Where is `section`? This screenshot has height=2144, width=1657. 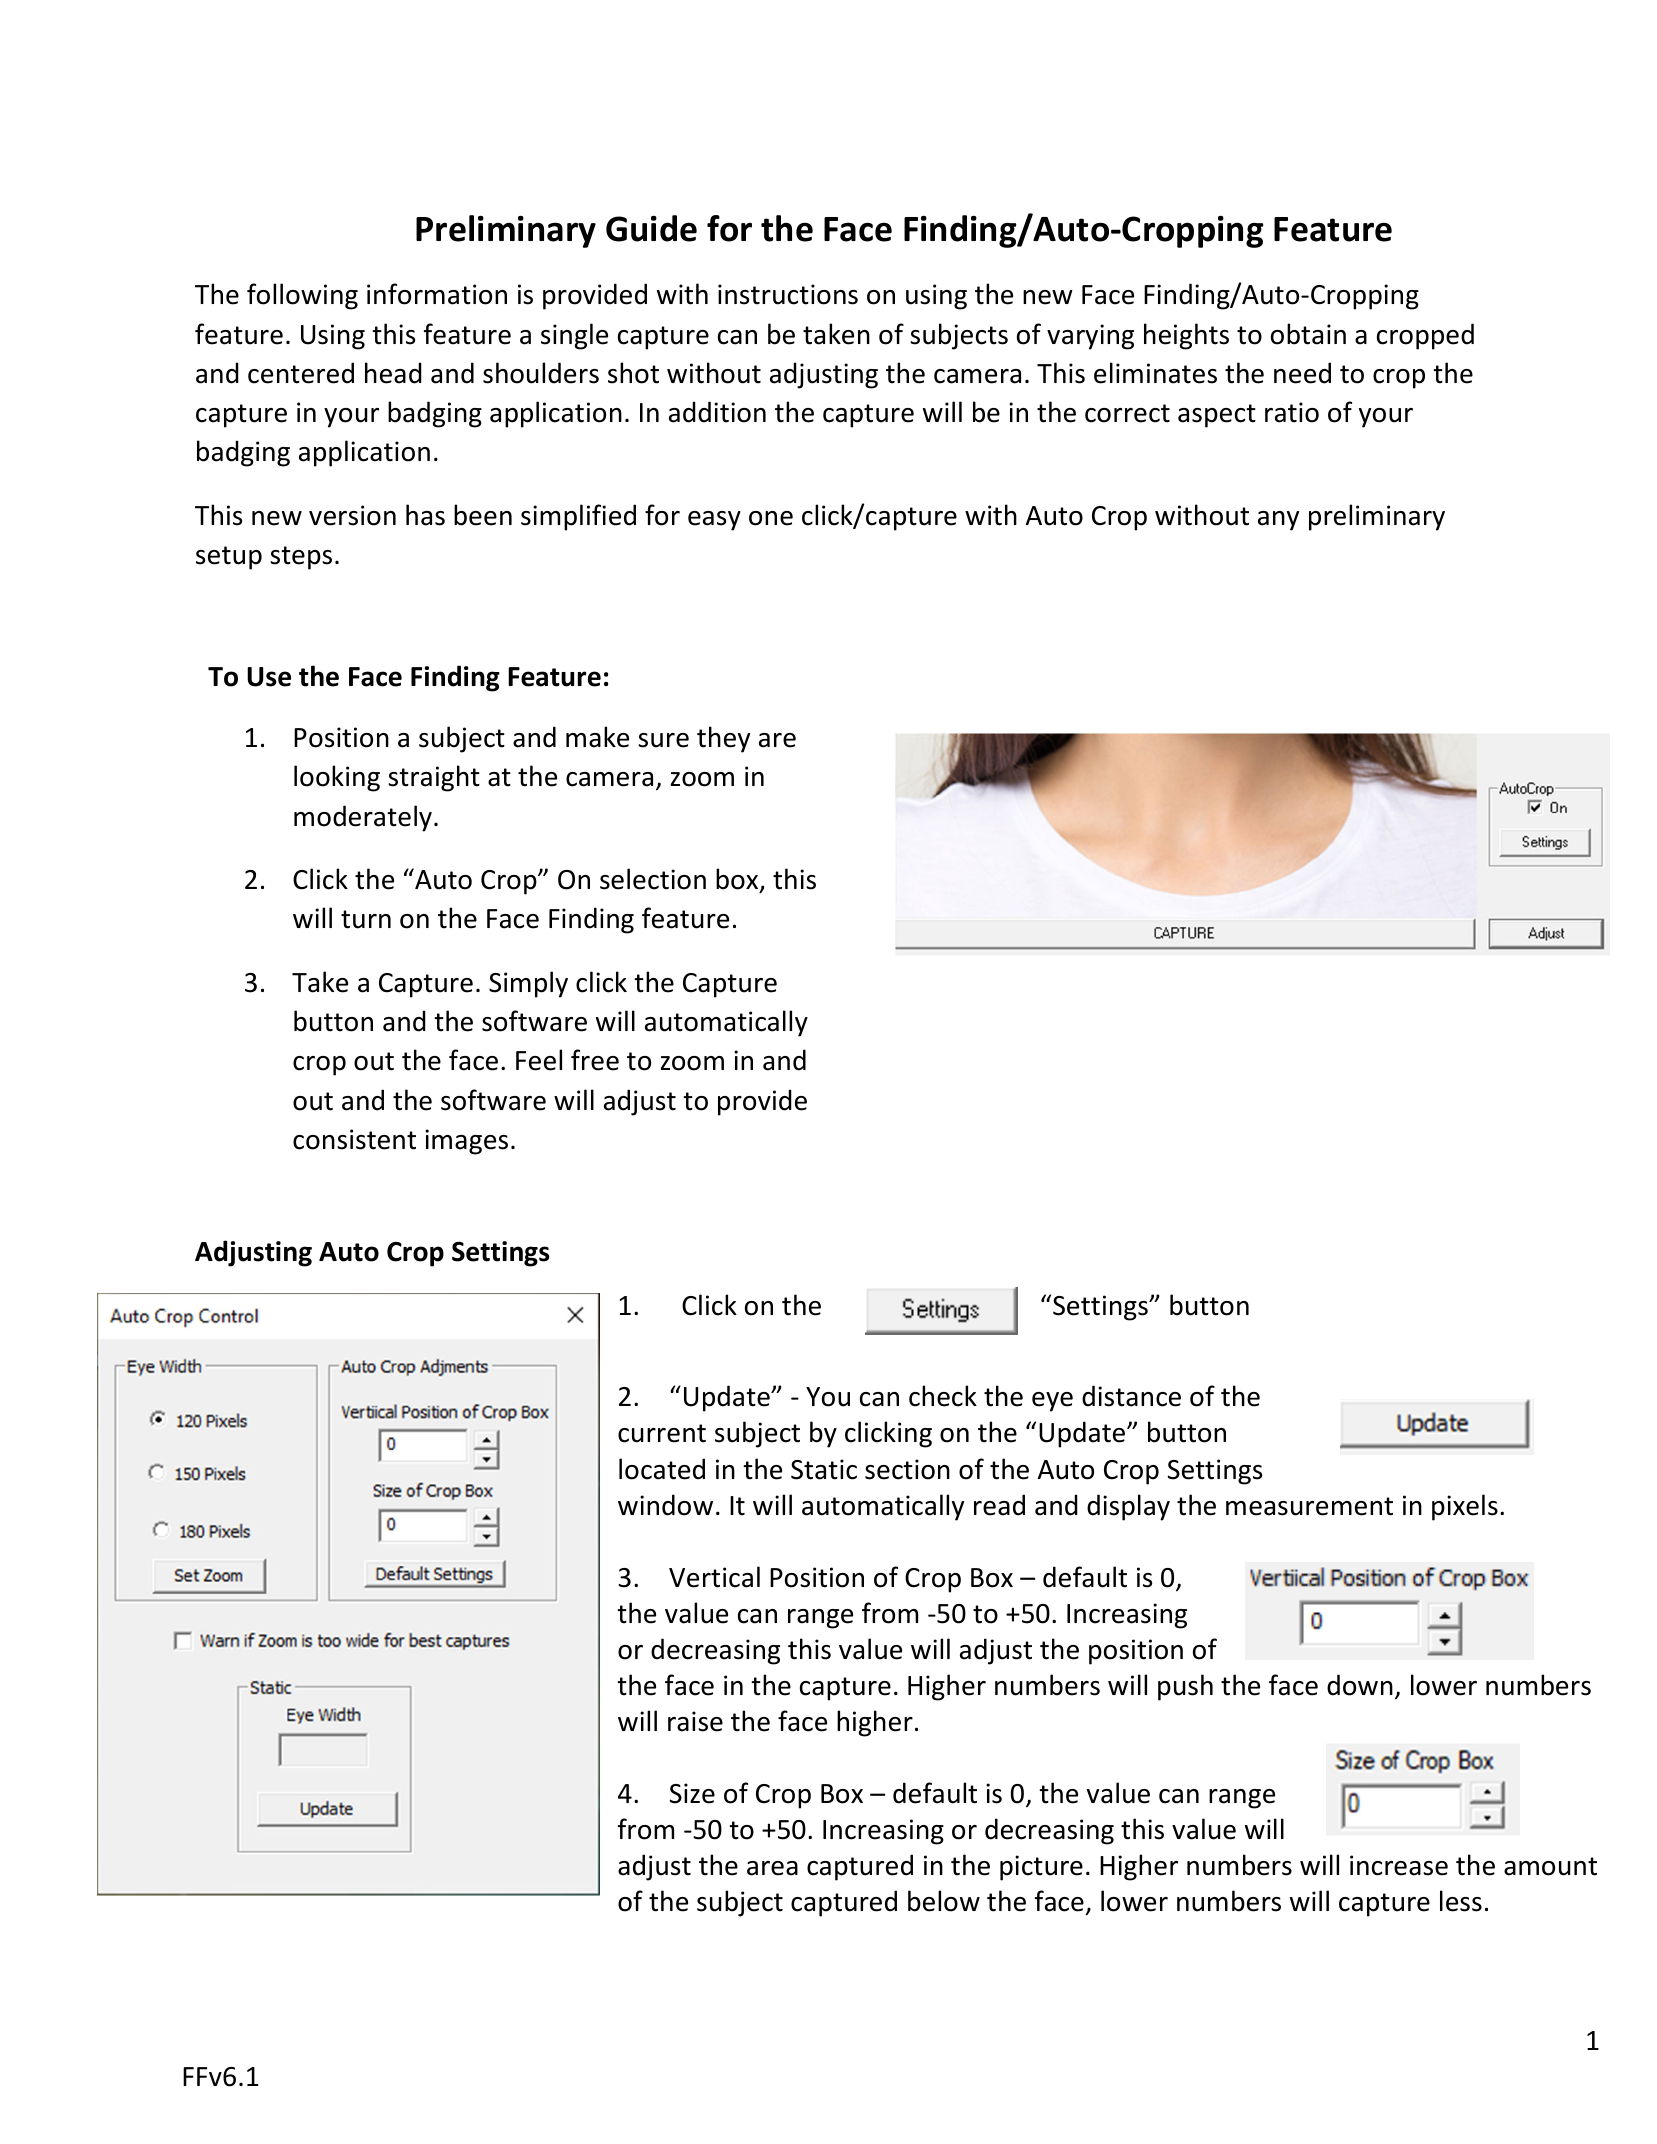
section is located at coordinates (907, 1469).
